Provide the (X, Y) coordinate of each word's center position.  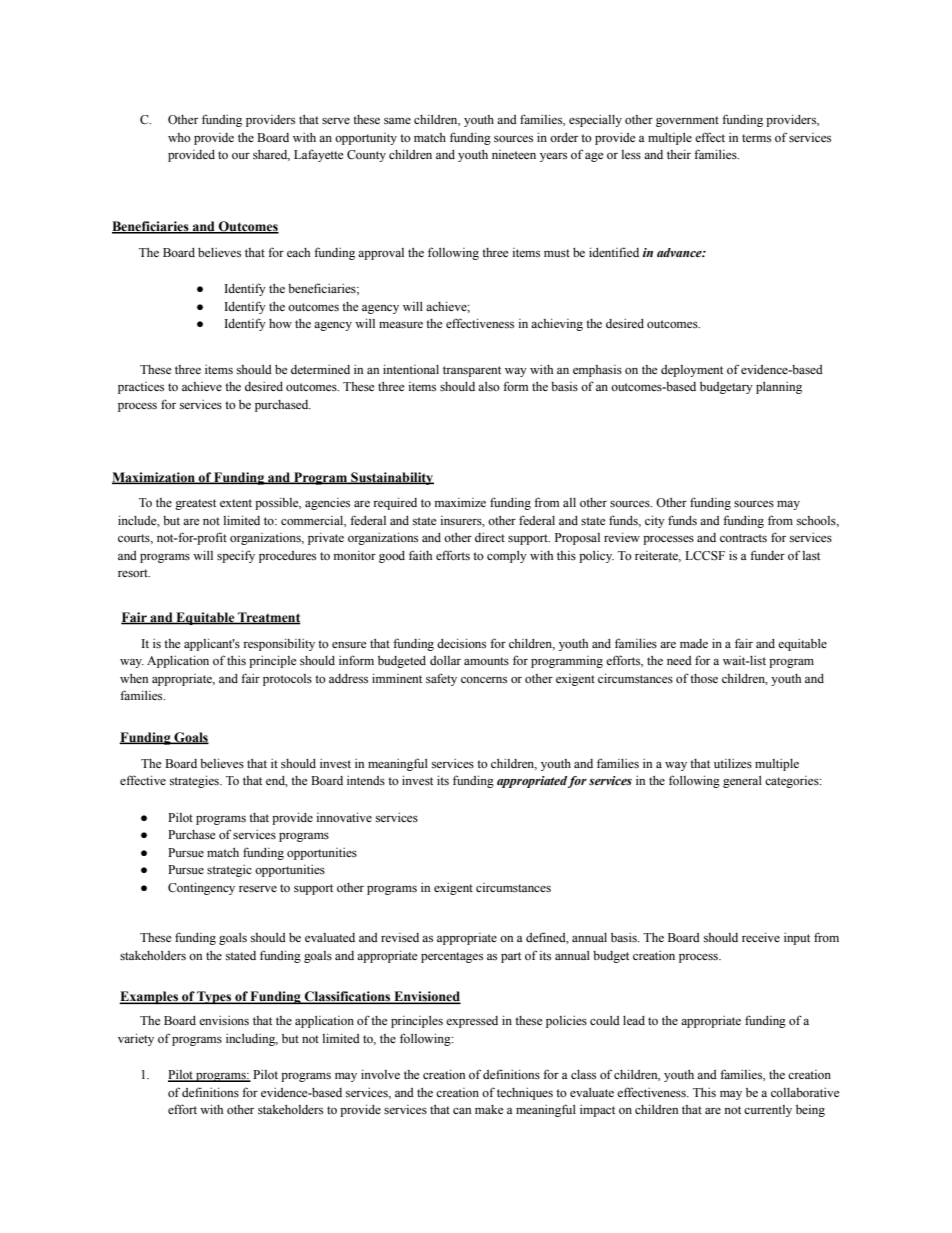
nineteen (514, 154)
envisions (224, 1020)
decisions (461, 643)
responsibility (279, 644)
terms (756, 138)
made (694, 643)
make (489, 1109)
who (179, 137)
